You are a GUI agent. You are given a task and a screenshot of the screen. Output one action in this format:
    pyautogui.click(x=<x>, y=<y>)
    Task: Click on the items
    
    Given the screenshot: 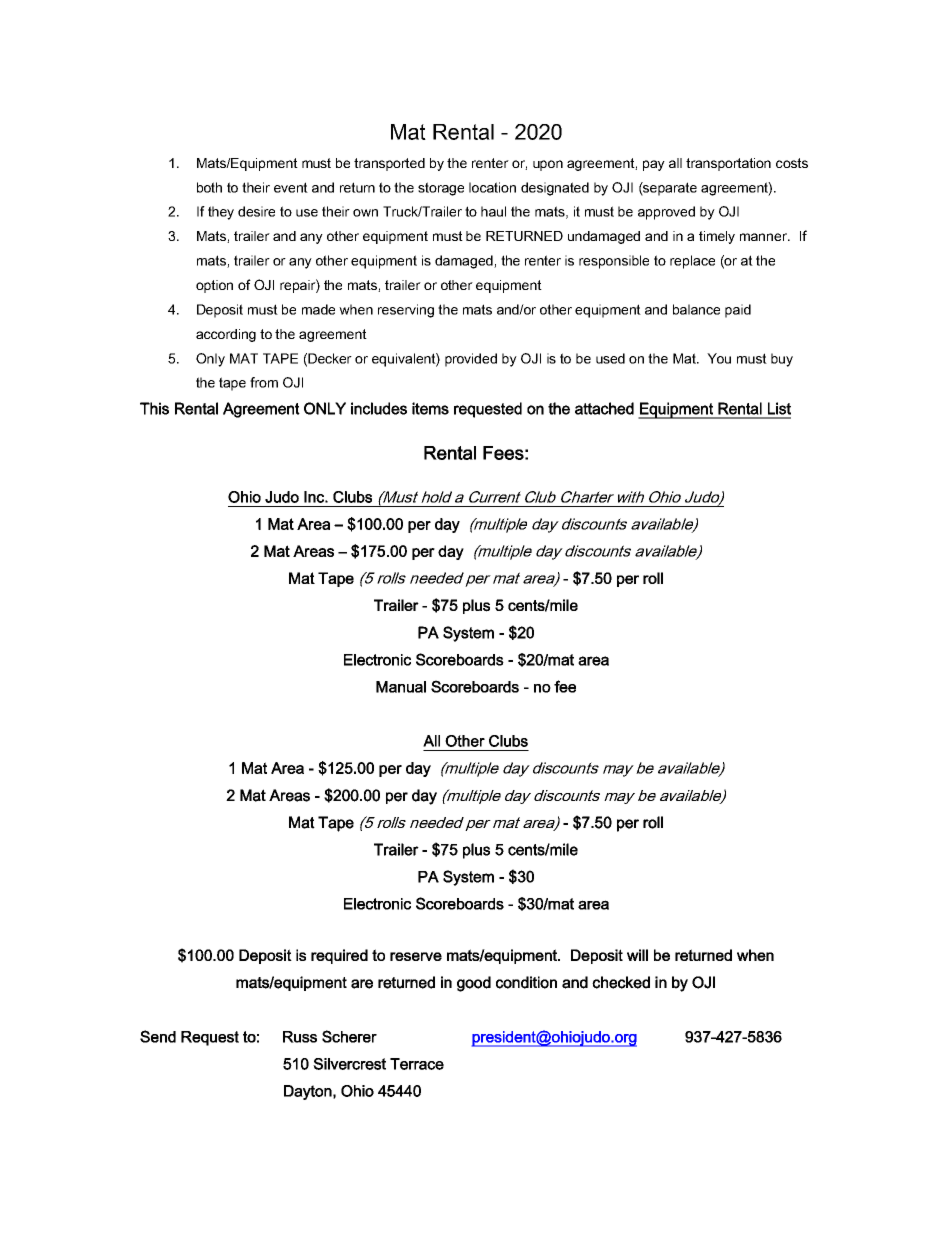 What is the action you would take?
    pyautogui.click(x=430, y=408)
